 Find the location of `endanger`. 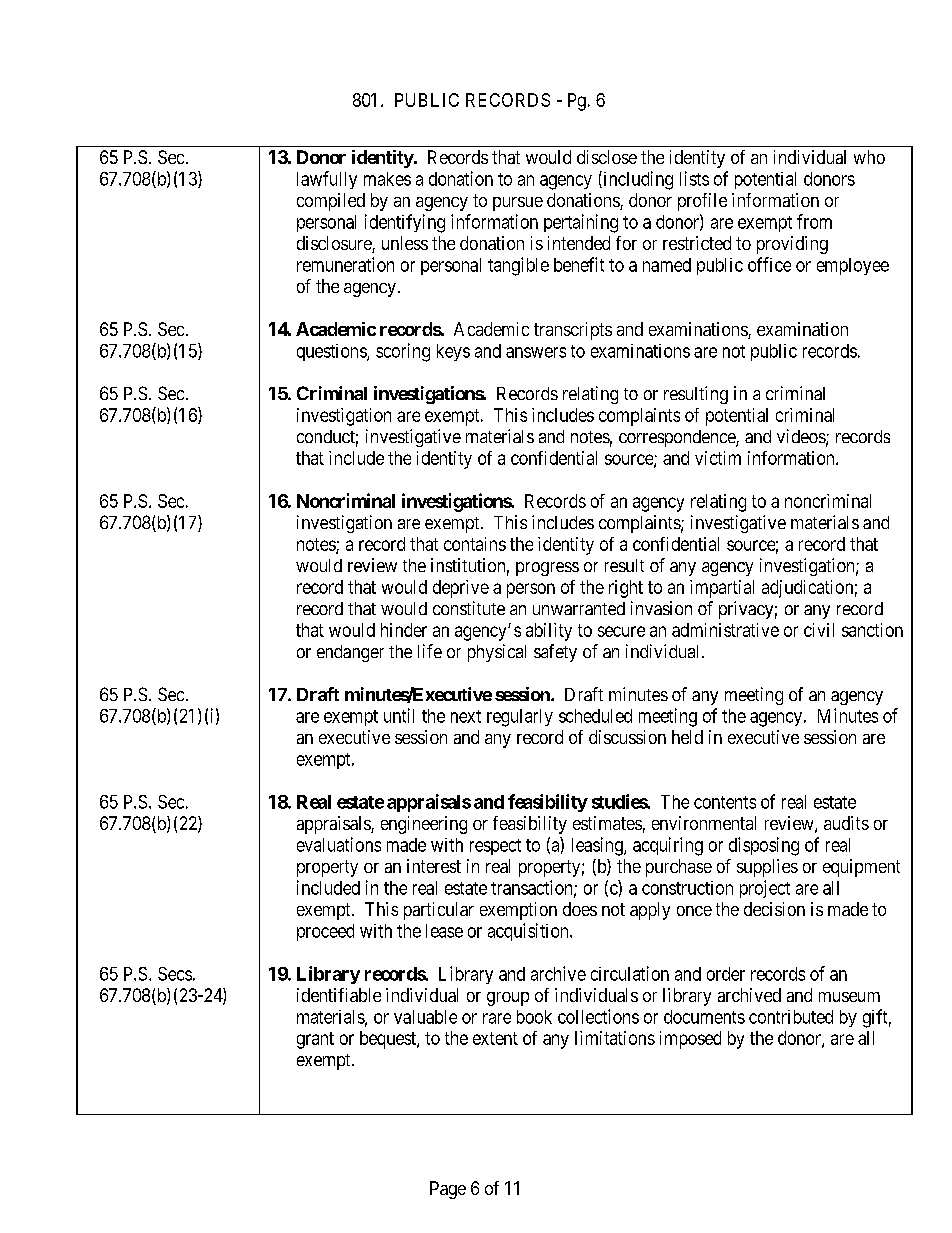

endanger is located at coordinates (350, 653).
